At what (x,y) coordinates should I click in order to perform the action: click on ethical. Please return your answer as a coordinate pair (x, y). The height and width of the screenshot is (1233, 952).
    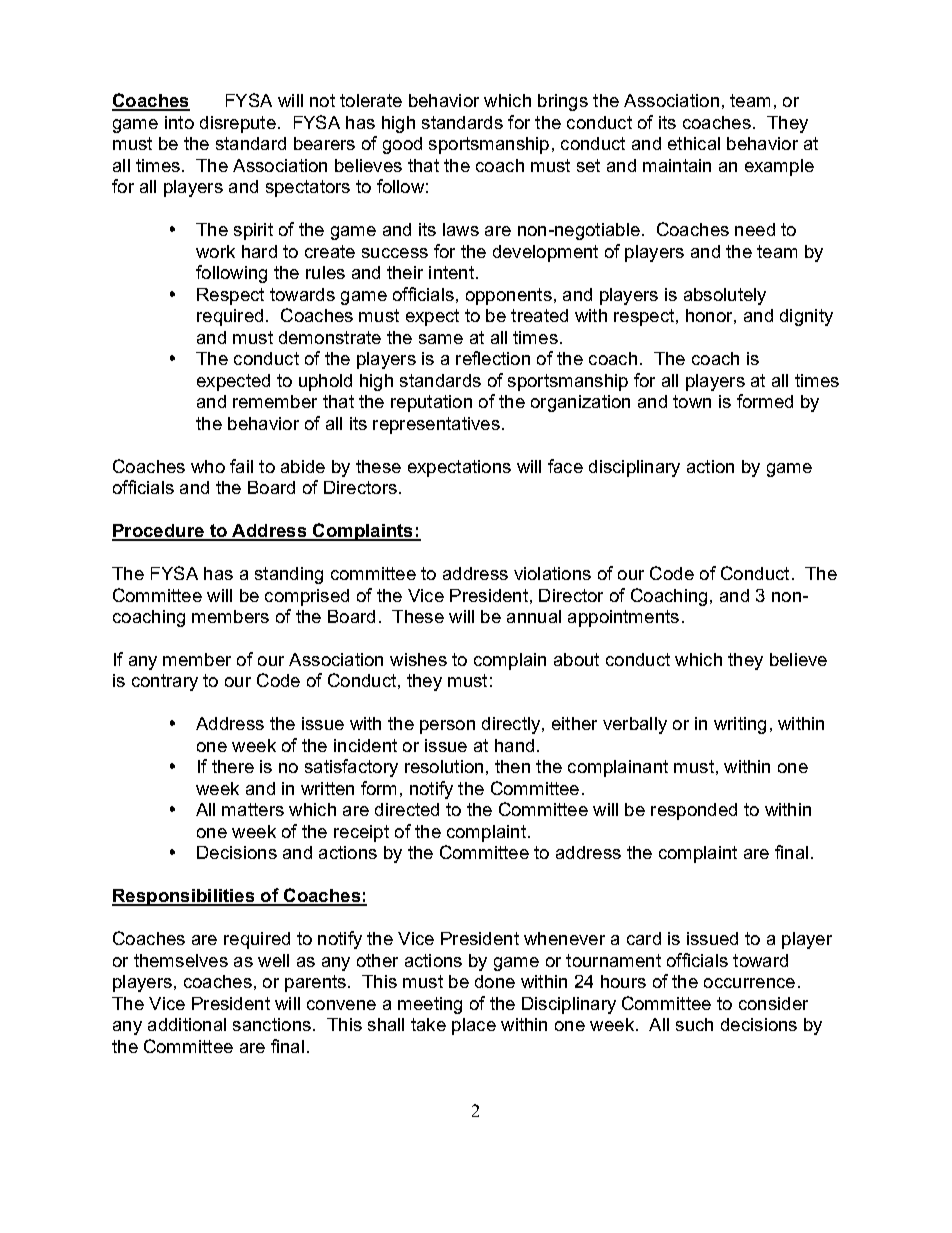
    Looking at the image, I should click on (694, 143).
